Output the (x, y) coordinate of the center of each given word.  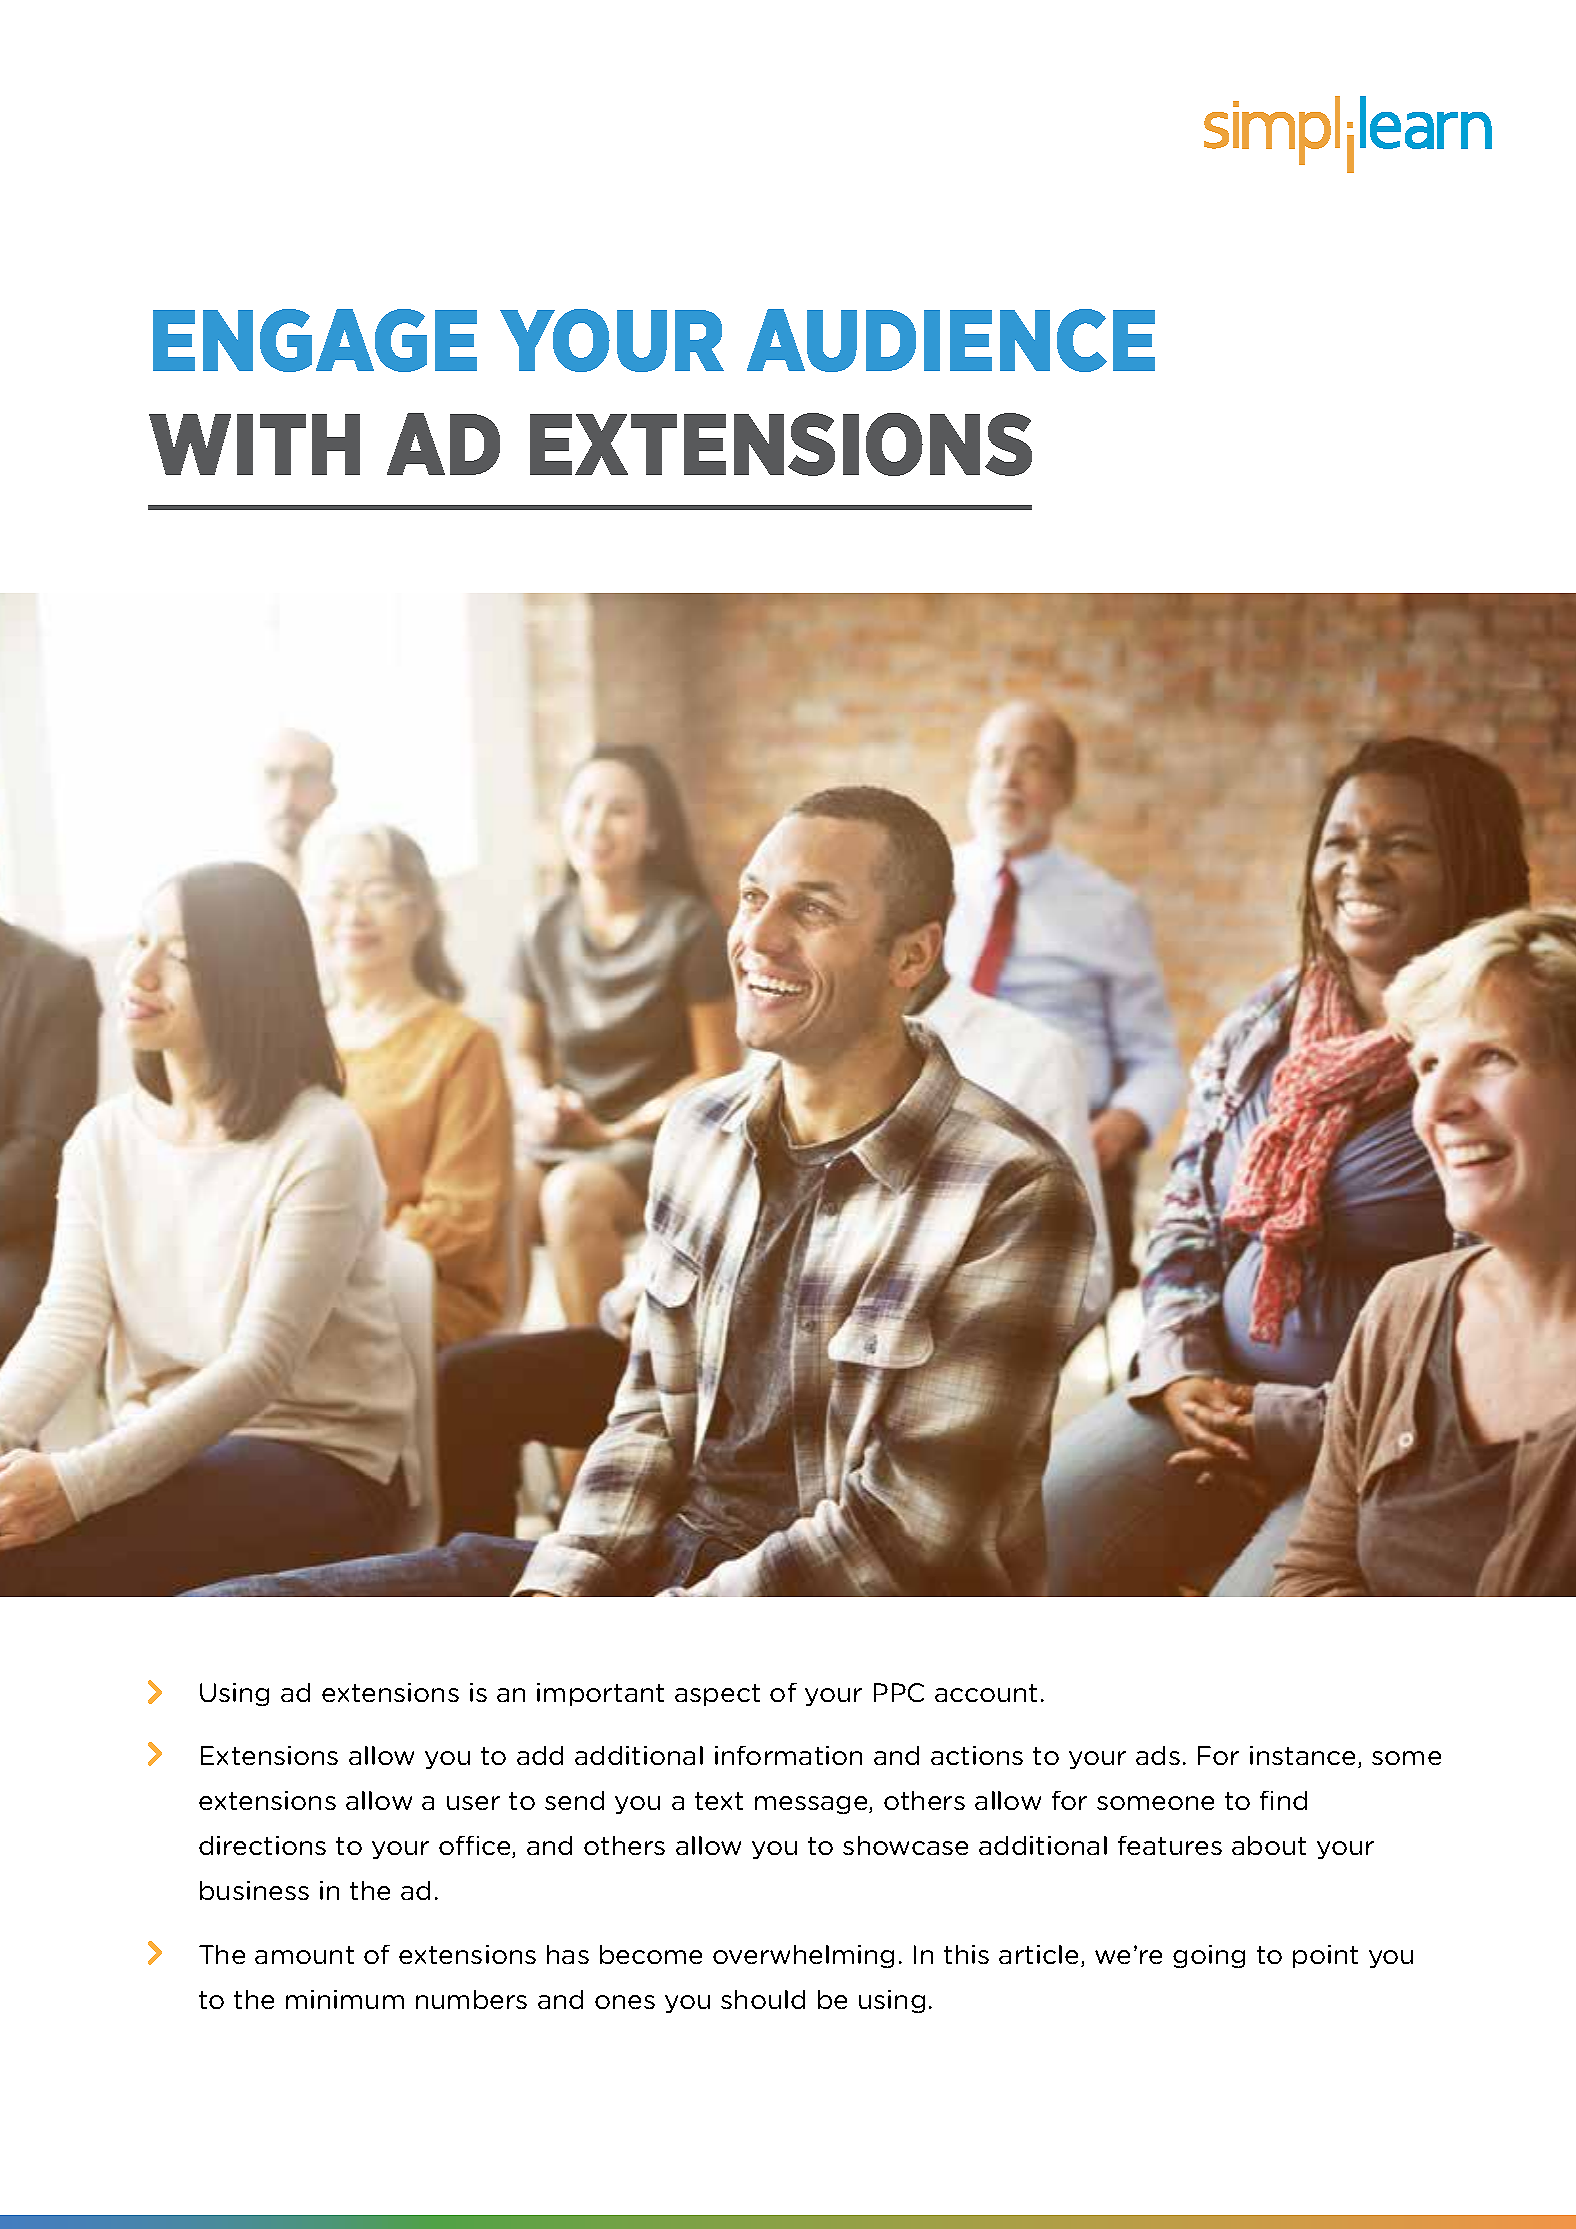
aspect (717, 1695)
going (1209, 1956)
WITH (254, 444)
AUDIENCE (951, 340)
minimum (345, 1999)
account (986, 1693)
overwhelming (803, 1956)
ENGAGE (315, 340)
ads (1158, 1755)
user (473, 1803)
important (600, 1694)
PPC (899, 1692)
